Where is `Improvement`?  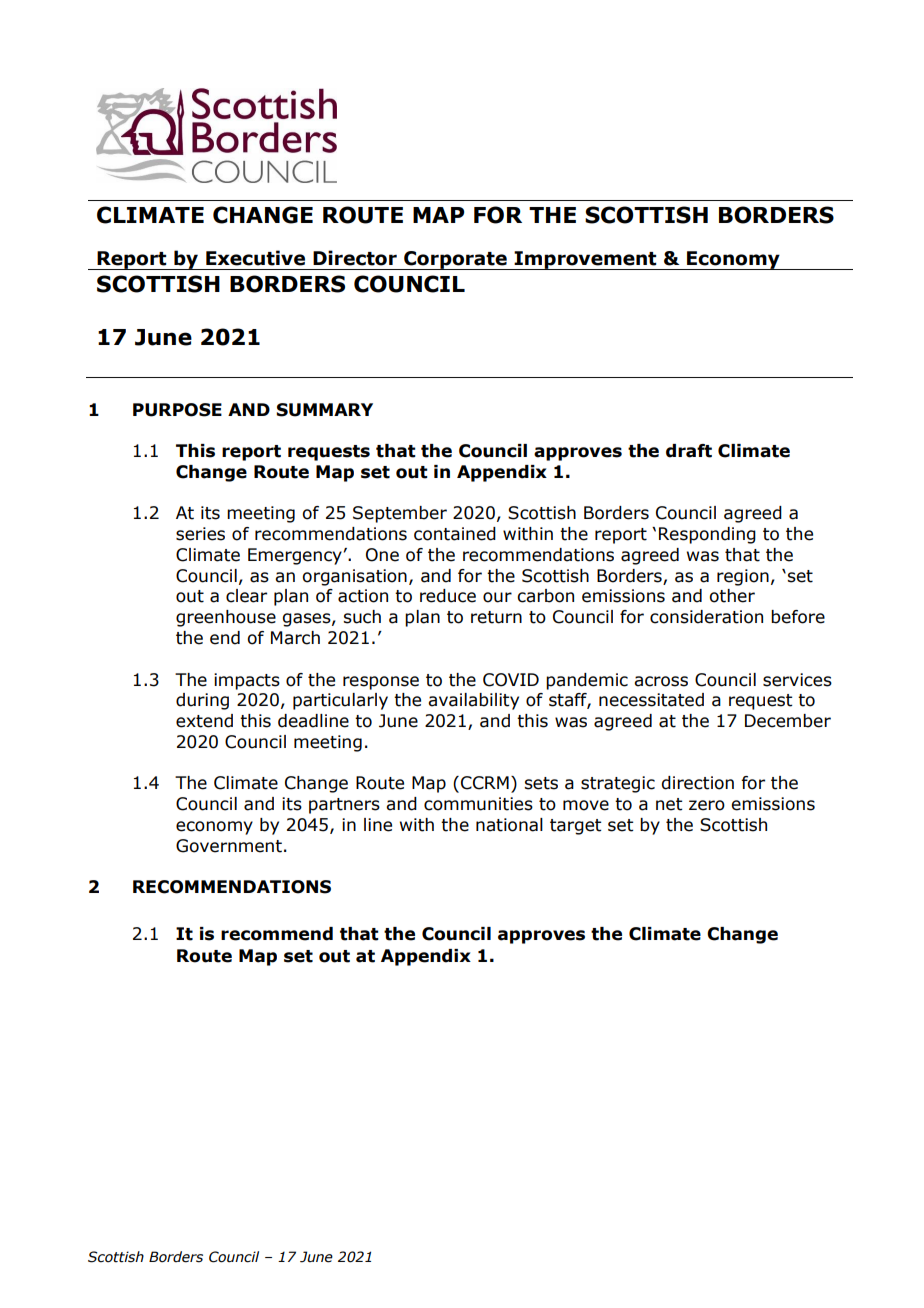
Improvement is located at coordinates (585, 260).
